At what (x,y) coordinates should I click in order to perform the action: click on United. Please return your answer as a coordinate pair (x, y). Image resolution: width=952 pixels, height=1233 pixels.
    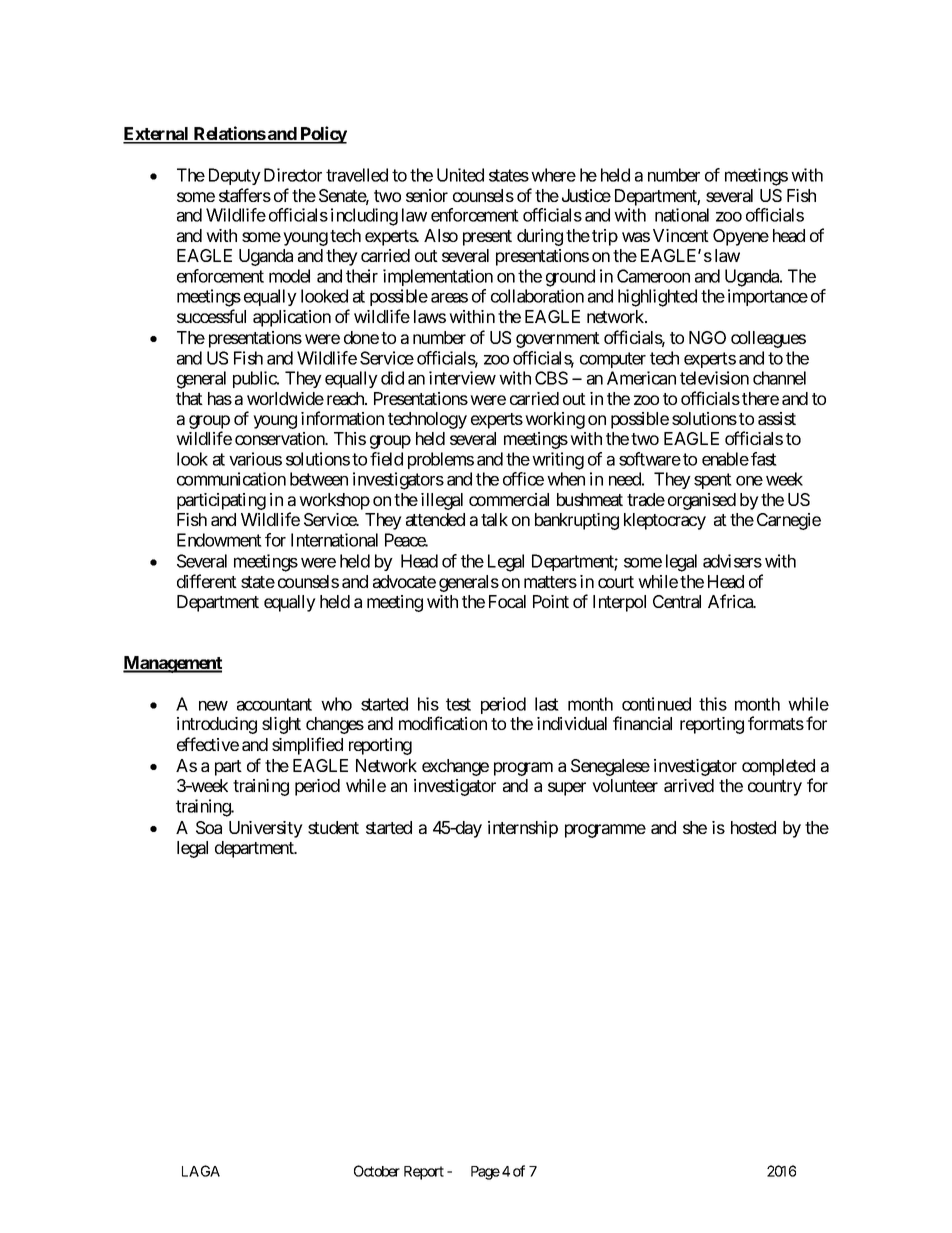
    Looking at the image, I should click on (460, 175).
